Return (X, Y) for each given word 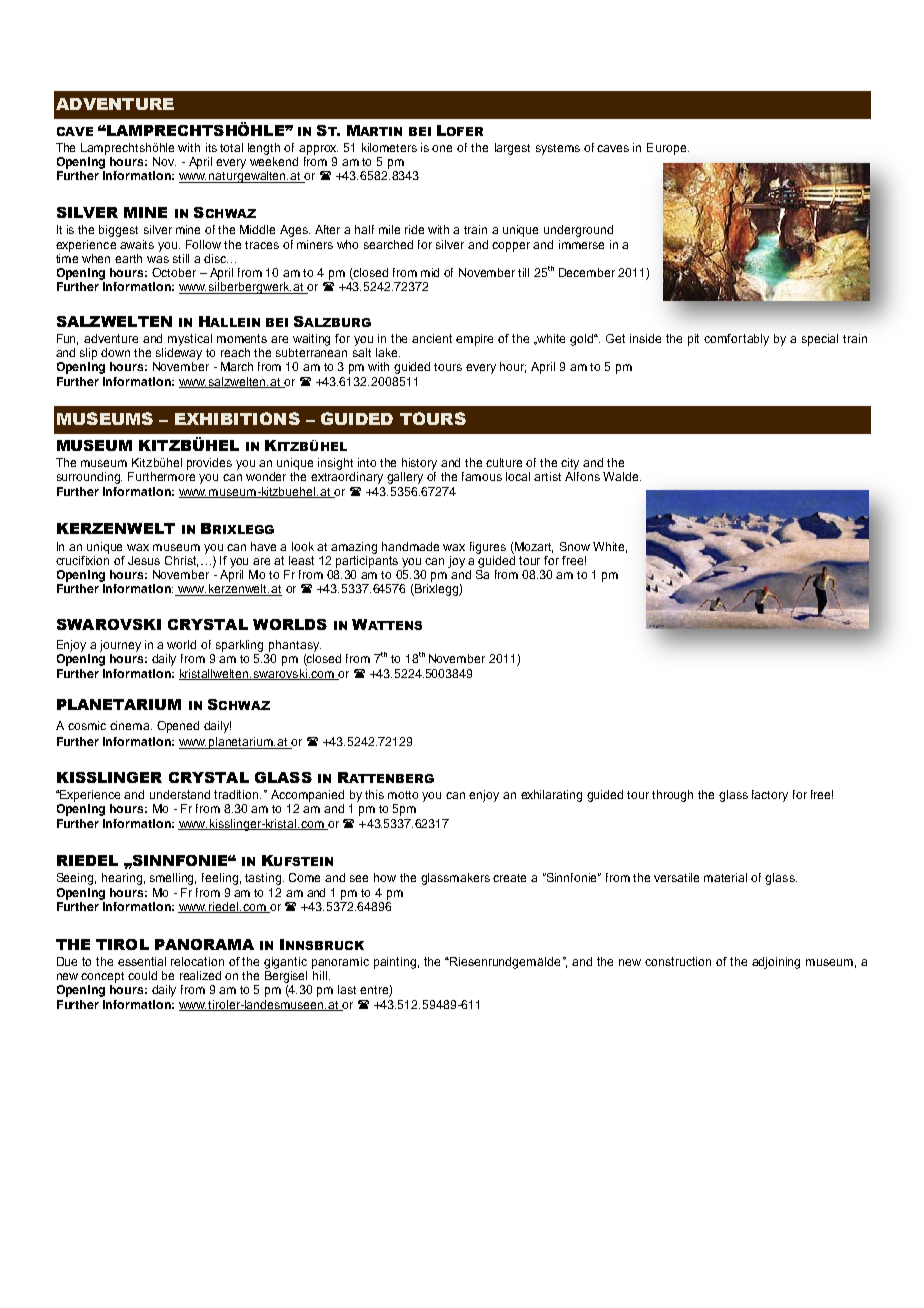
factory (770, 796)
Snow (575, 546)
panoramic (340, 963)
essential (142, 961)
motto (403, 795)
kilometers (389, 147)
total (231, 147)
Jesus (144, 560)
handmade (410, 546)
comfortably (736, 340)
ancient (432, 338)
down (115, 352)
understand (180, 794)
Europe (668, 149)
